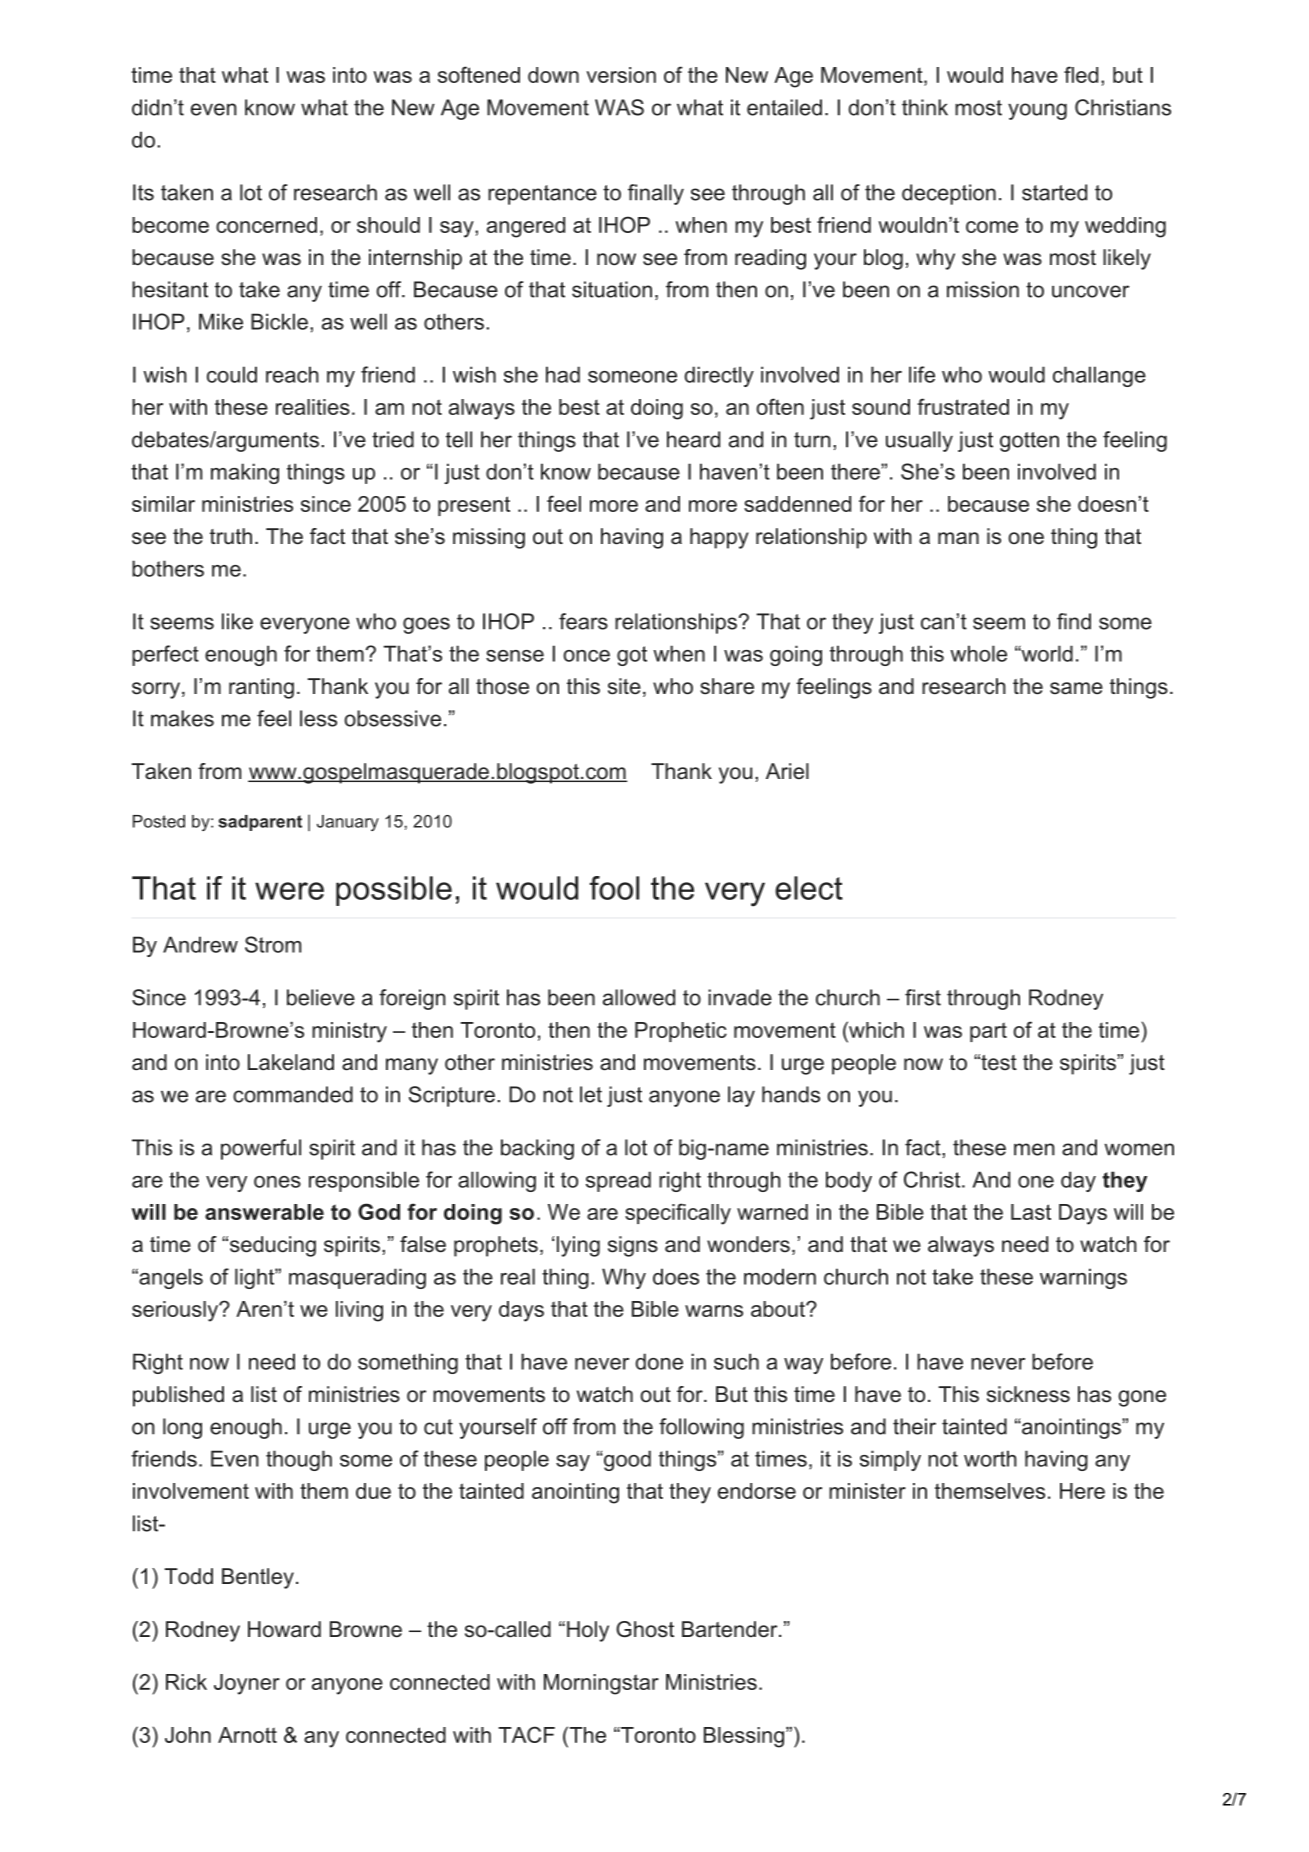 The width and height of the screenshot is (1309, 1852). What do you see at coordinates (261, 688) in the screenshot?
I see `ranting` at bounding box center [261, 688].
